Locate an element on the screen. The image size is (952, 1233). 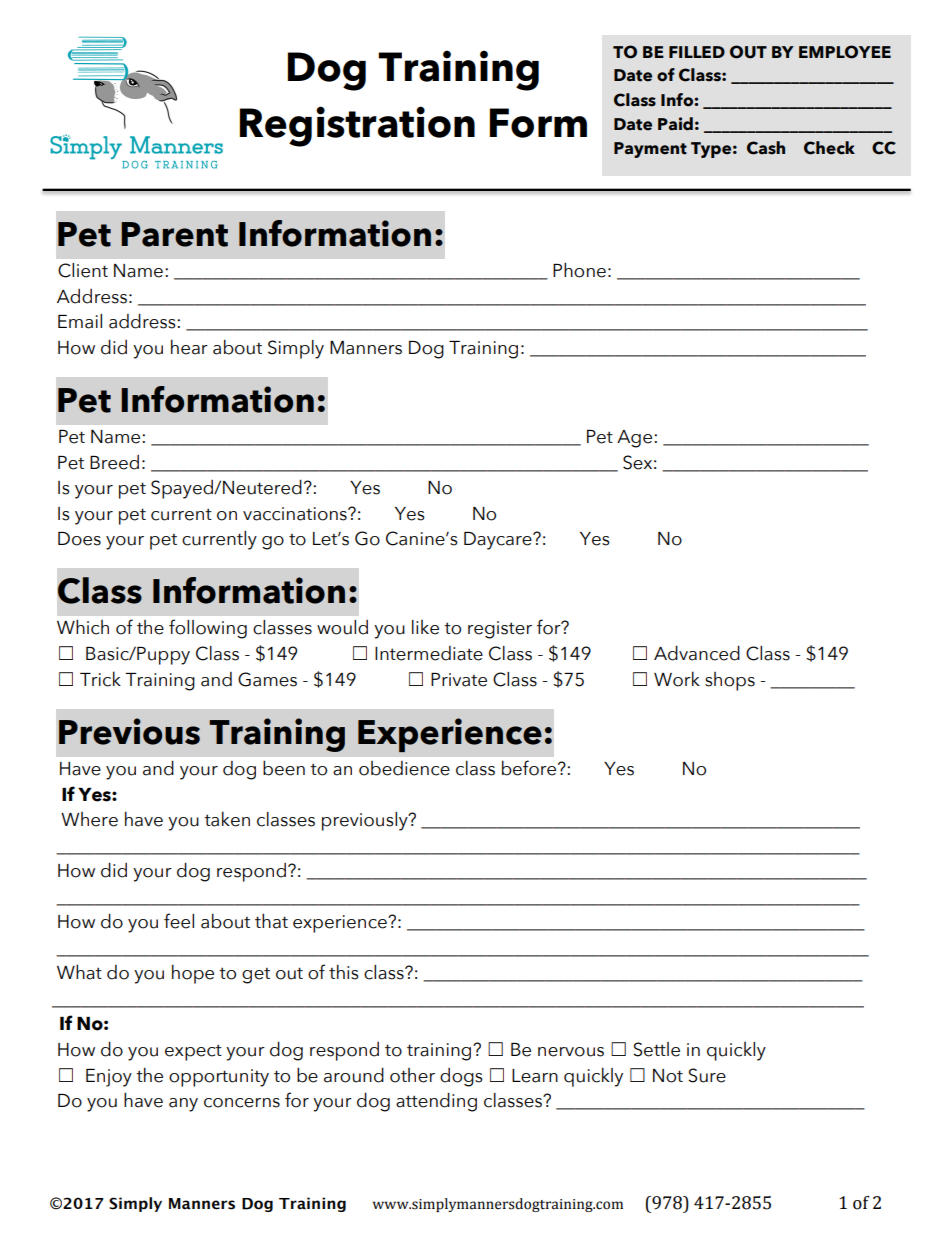
expect is located at coordinates (193, 1052).
